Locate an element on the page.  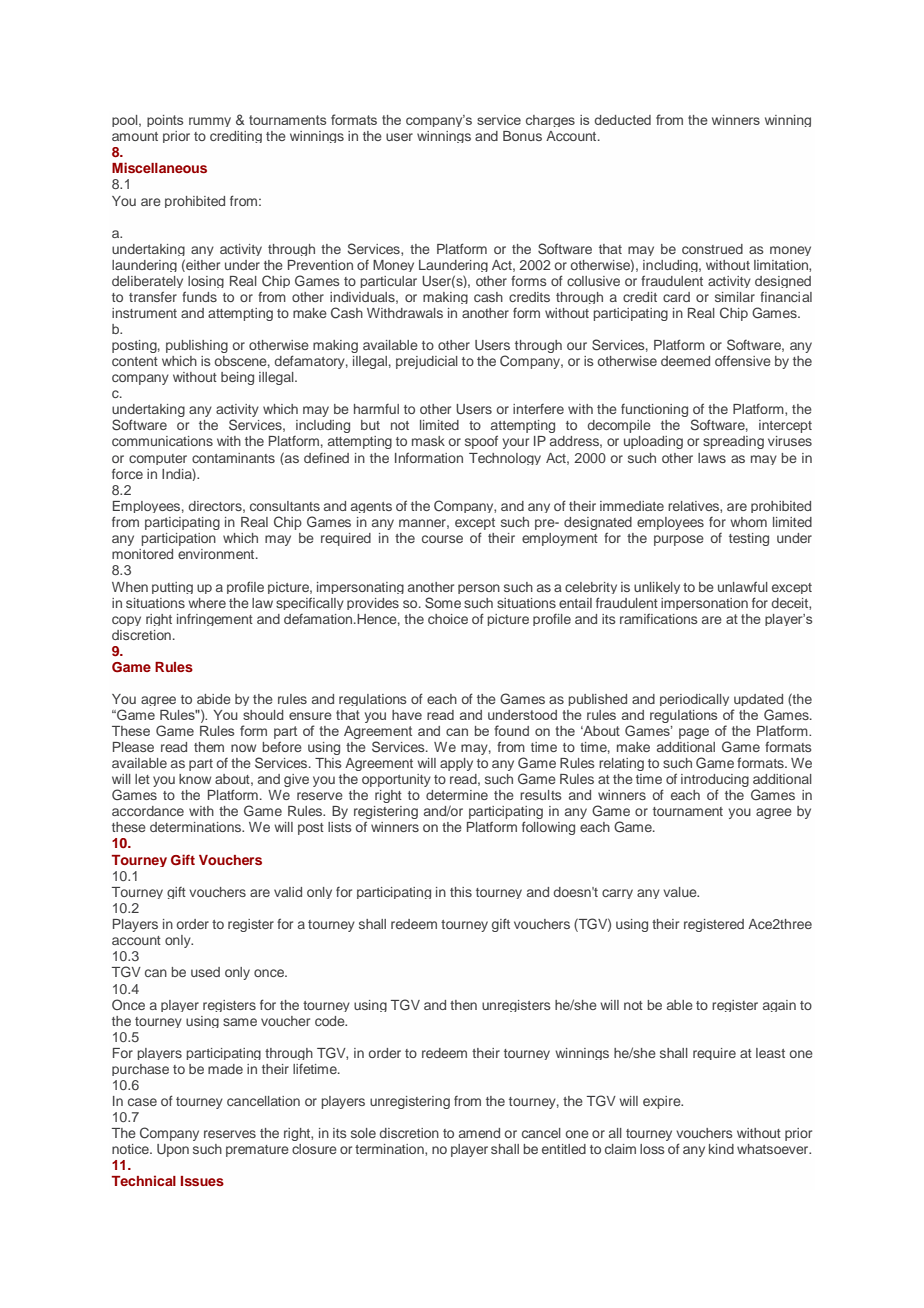
Upon is located at coordinates (173, 1150).
